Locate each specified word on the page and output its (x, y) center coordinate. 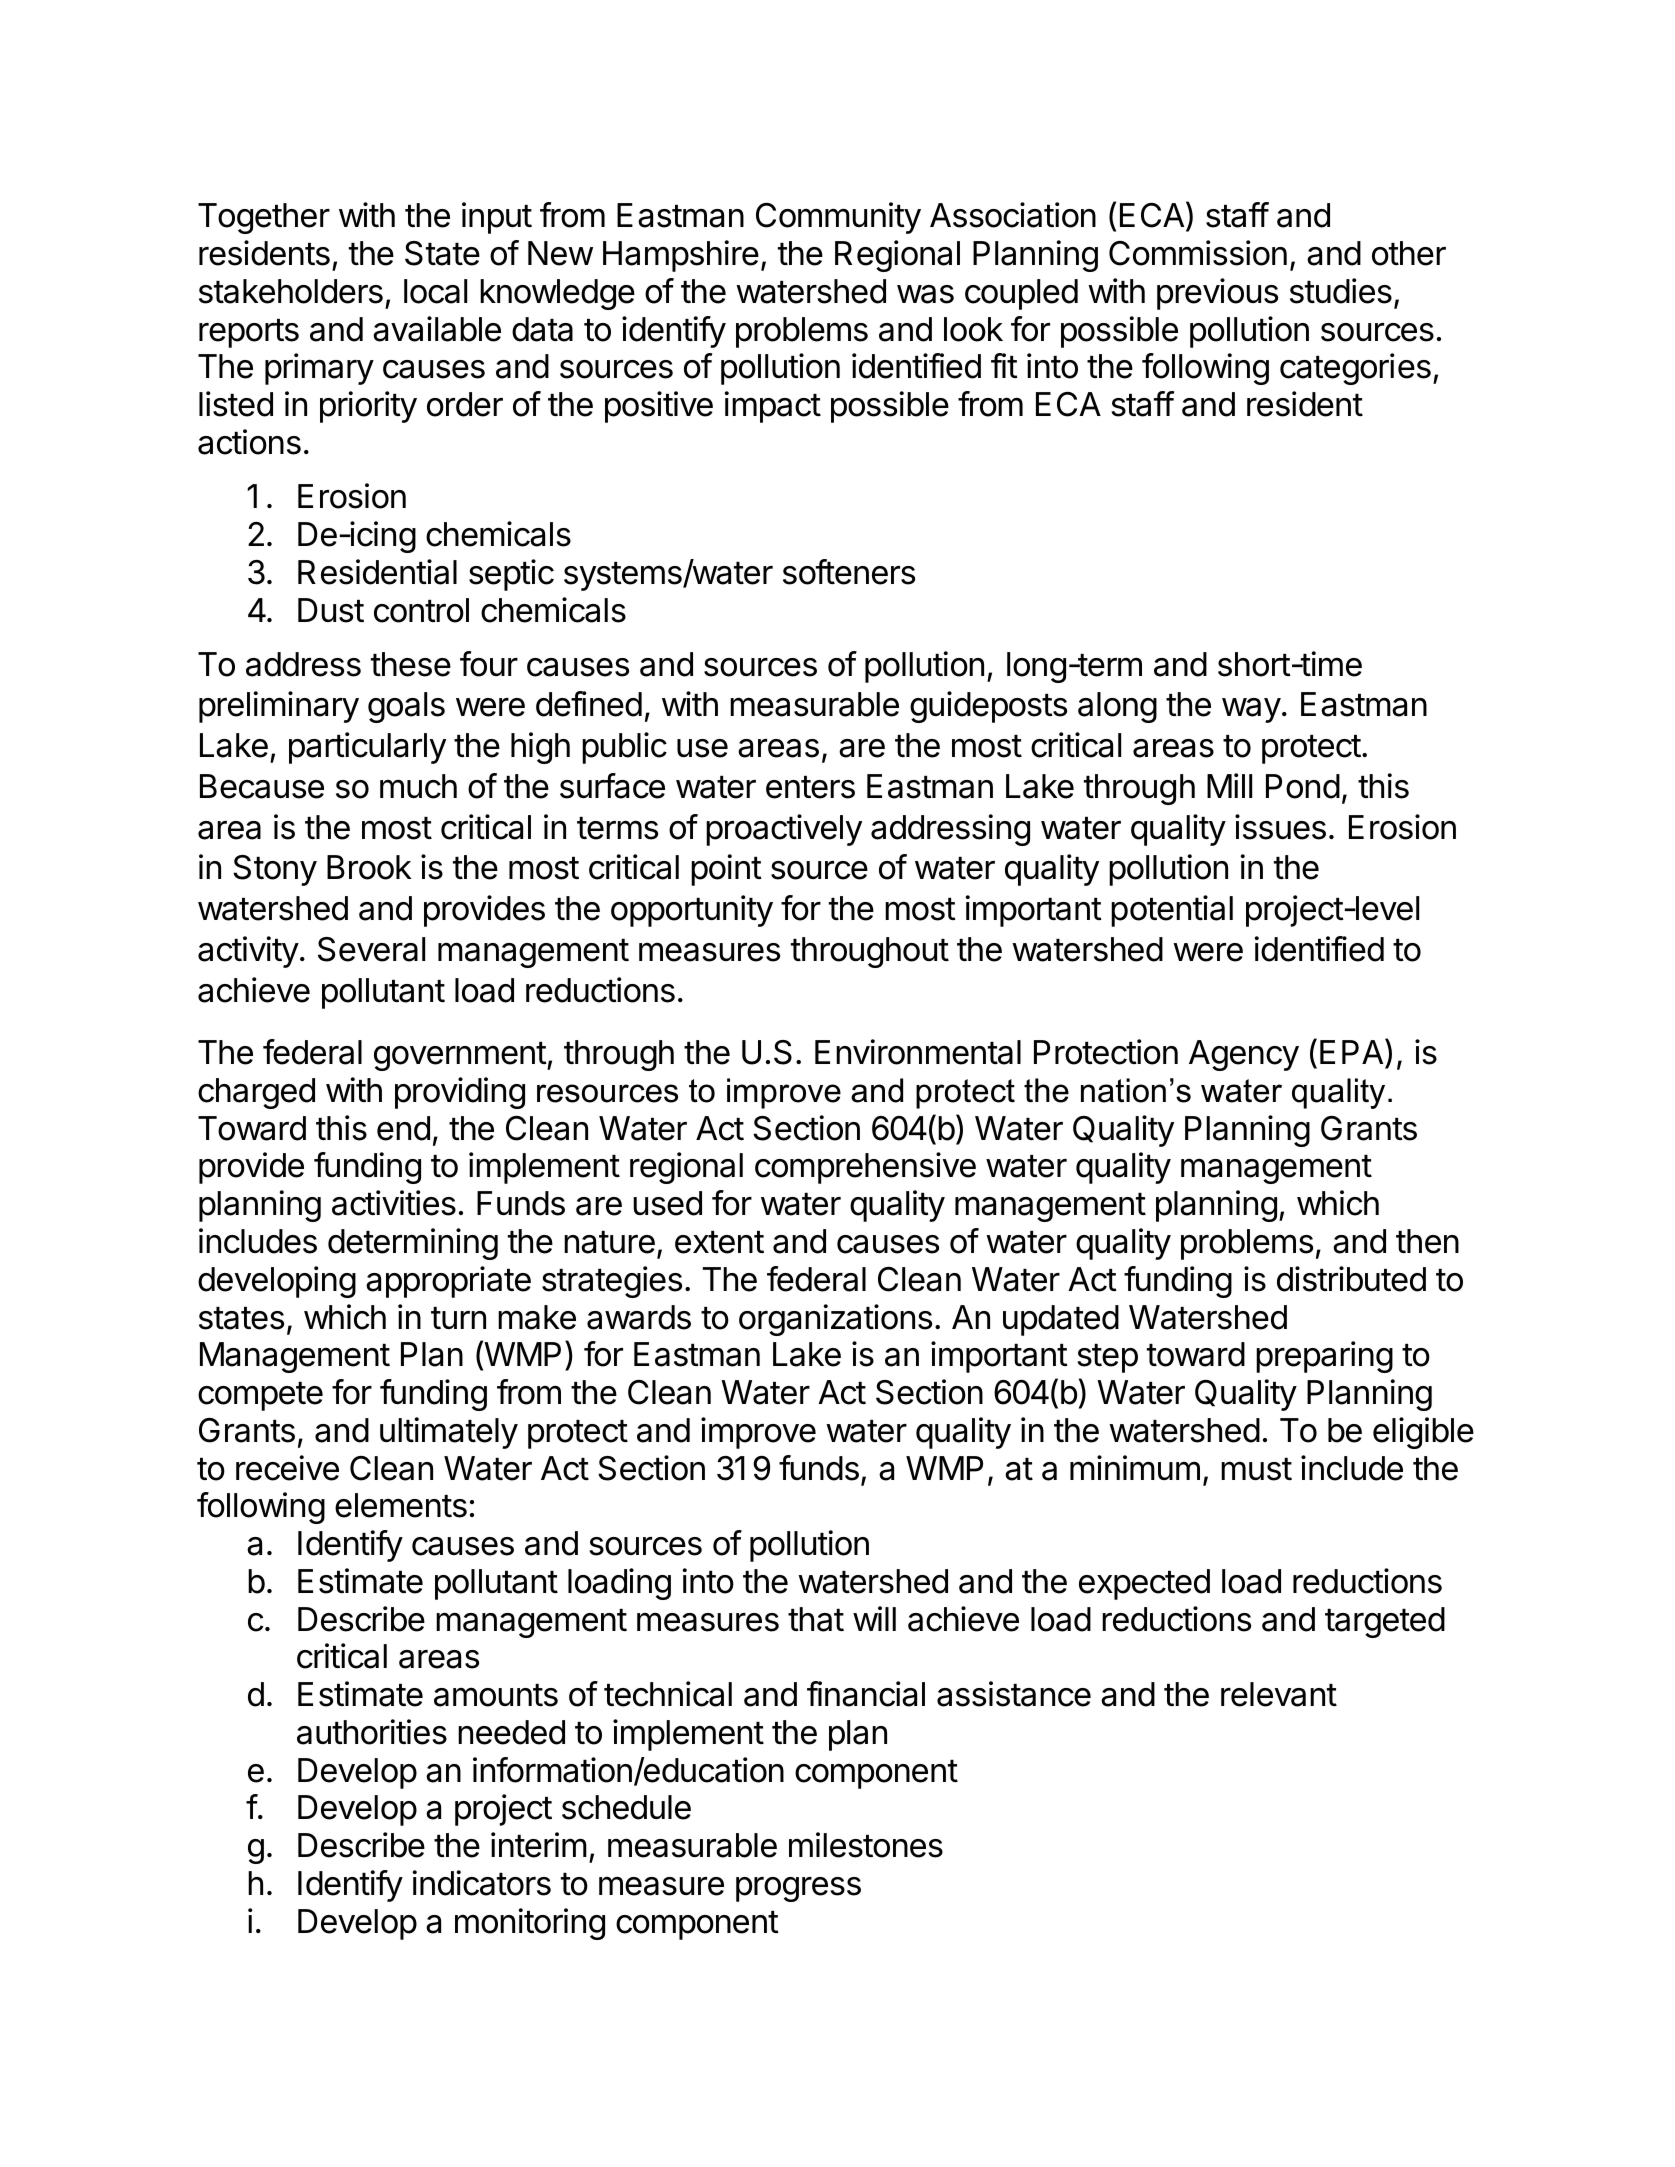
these (411, 664)
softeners (849, 572)
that (816, 1619)
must (1256, 1469)
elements (401, 1505)
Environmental (918, 1052)
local (435, 291)
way (1251, 710)
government (460, 1056)
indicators (481, 1883)
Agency (1244, 1055)
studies (1341, 291)
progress (798, 1889)
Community (838, 218)
